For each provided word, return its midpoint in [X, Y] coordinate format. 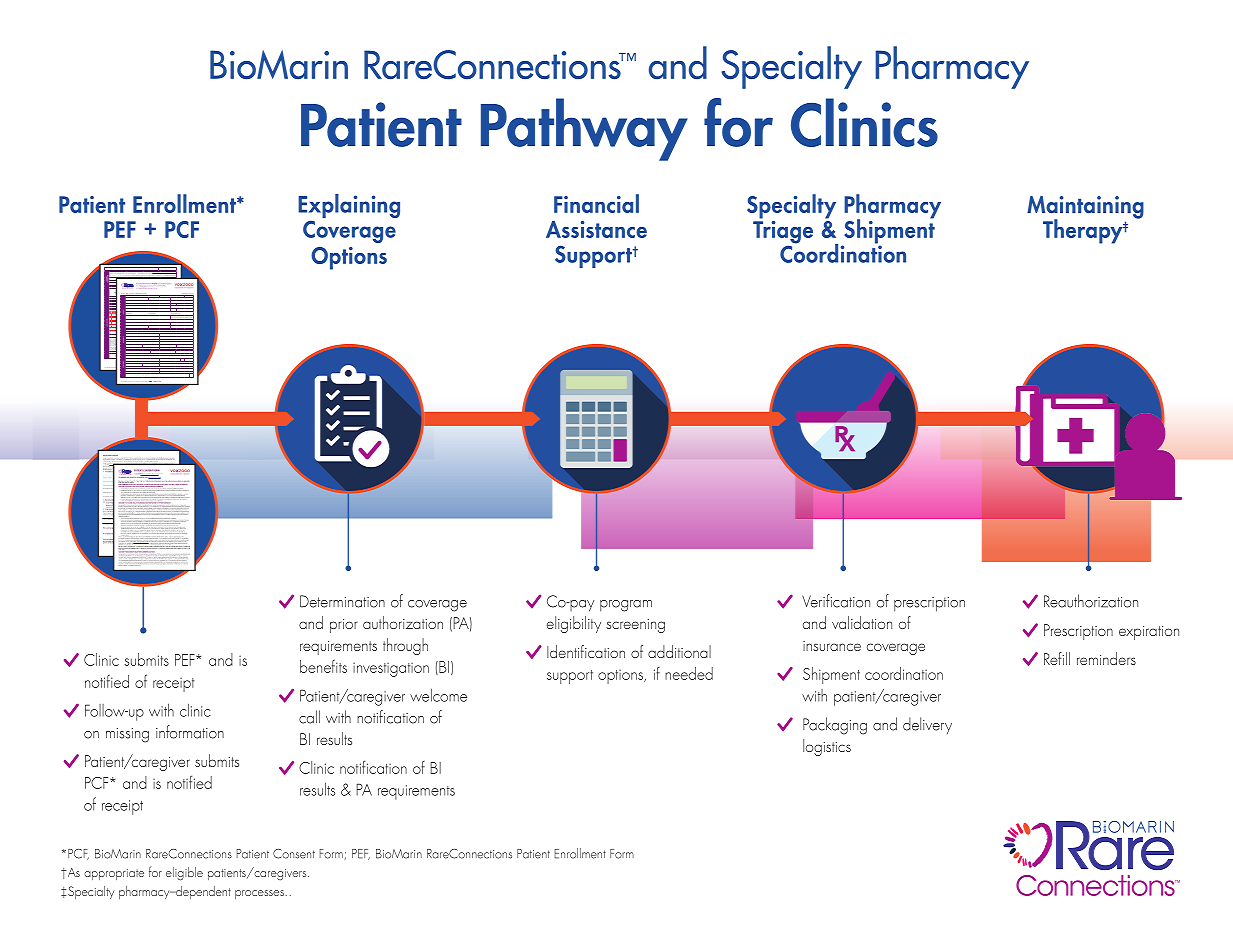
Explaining [349, 207]
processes [259, 894]
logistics [827, 747]
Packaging [835, 726]
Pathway [584, 129]
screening [635, 626]
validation [862, 622]
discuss [180, 528]
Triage [783, 232]
